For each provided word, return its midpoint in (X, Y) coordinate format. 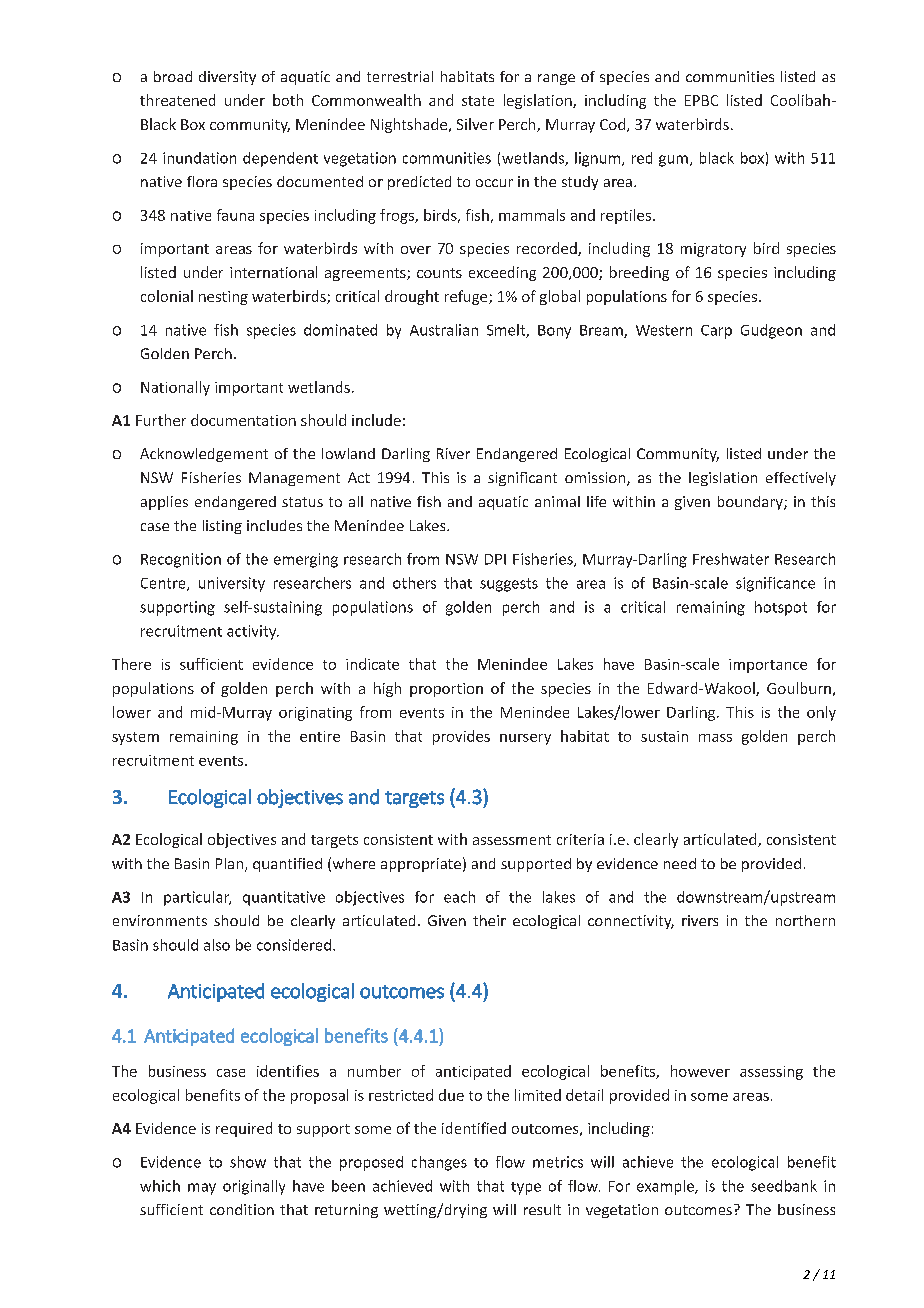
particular (197, 898)
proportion (446, 690)
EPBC (701, 100)
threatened (177, 100)
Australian (444, 330)
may (202, 1189)
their (489, 920)
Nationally (175, 388)
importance (768, 666)
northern (805, 920)
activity (253, 632)
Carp (716, 332)
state (478, 101)
